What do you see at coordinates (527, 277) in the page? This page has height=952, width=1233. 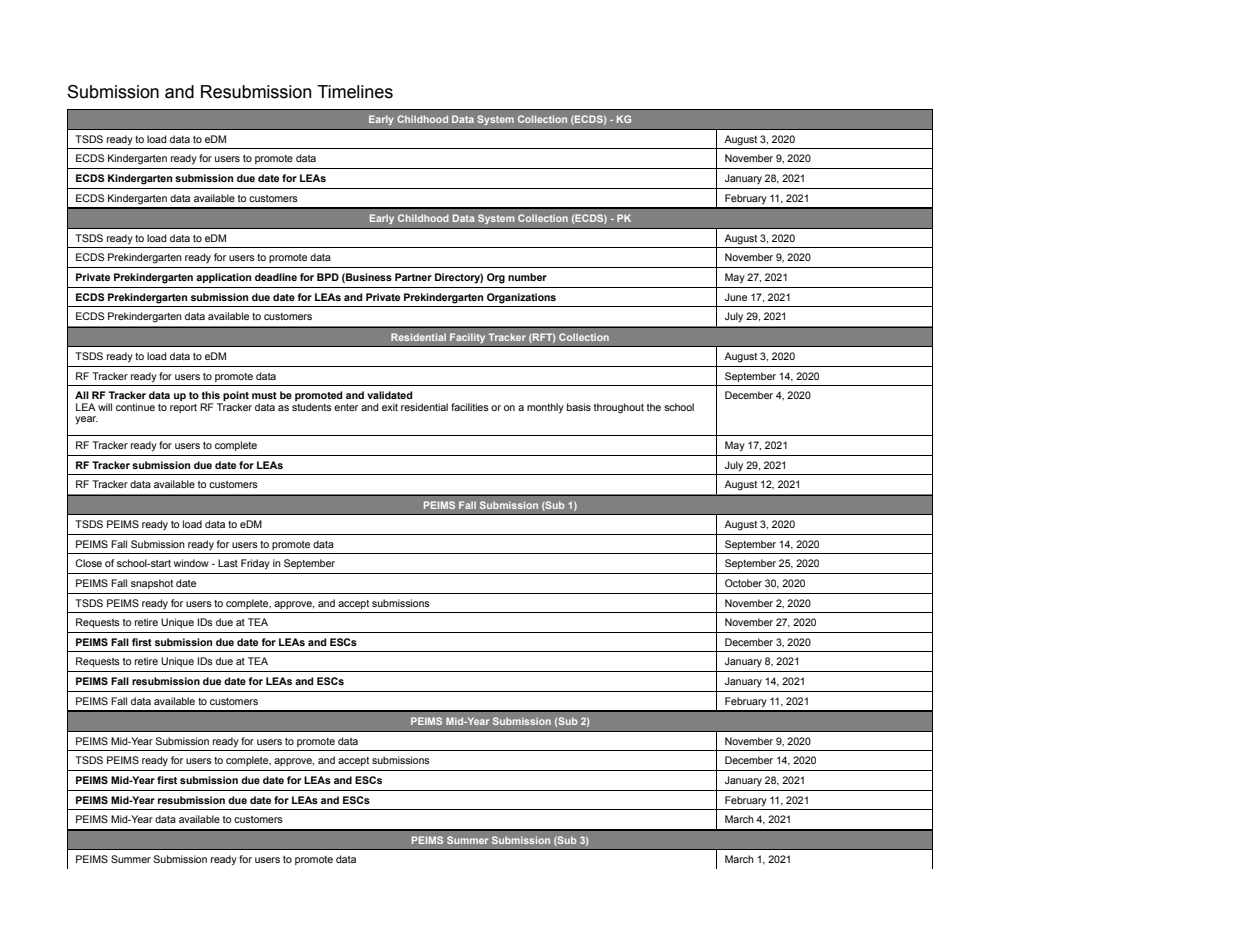 I see `number` at bounding box center [527, 277].
